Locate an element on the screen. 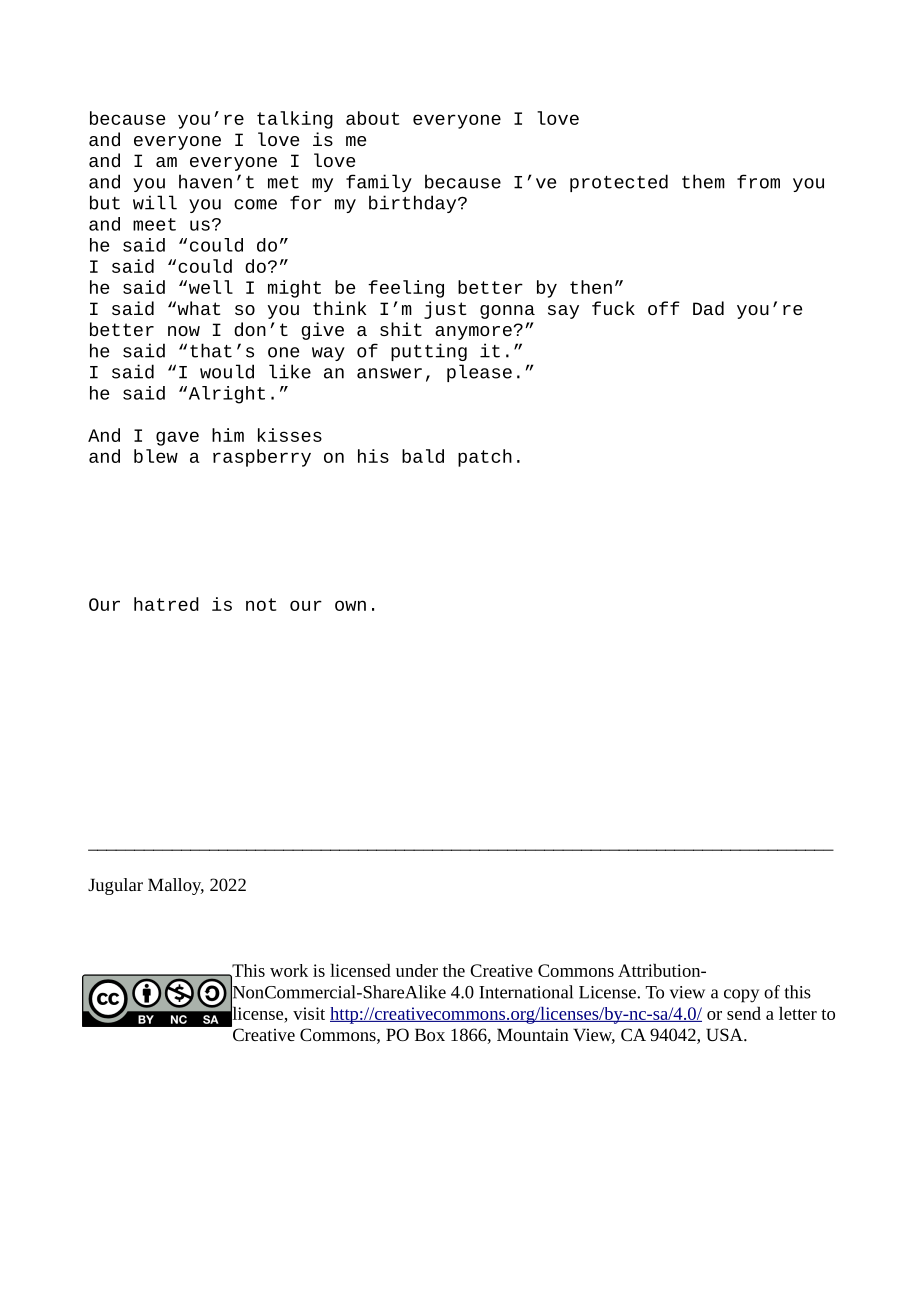 The height and width of the screenshot is (1308, 924). will is located at coordinates (155, 202).
